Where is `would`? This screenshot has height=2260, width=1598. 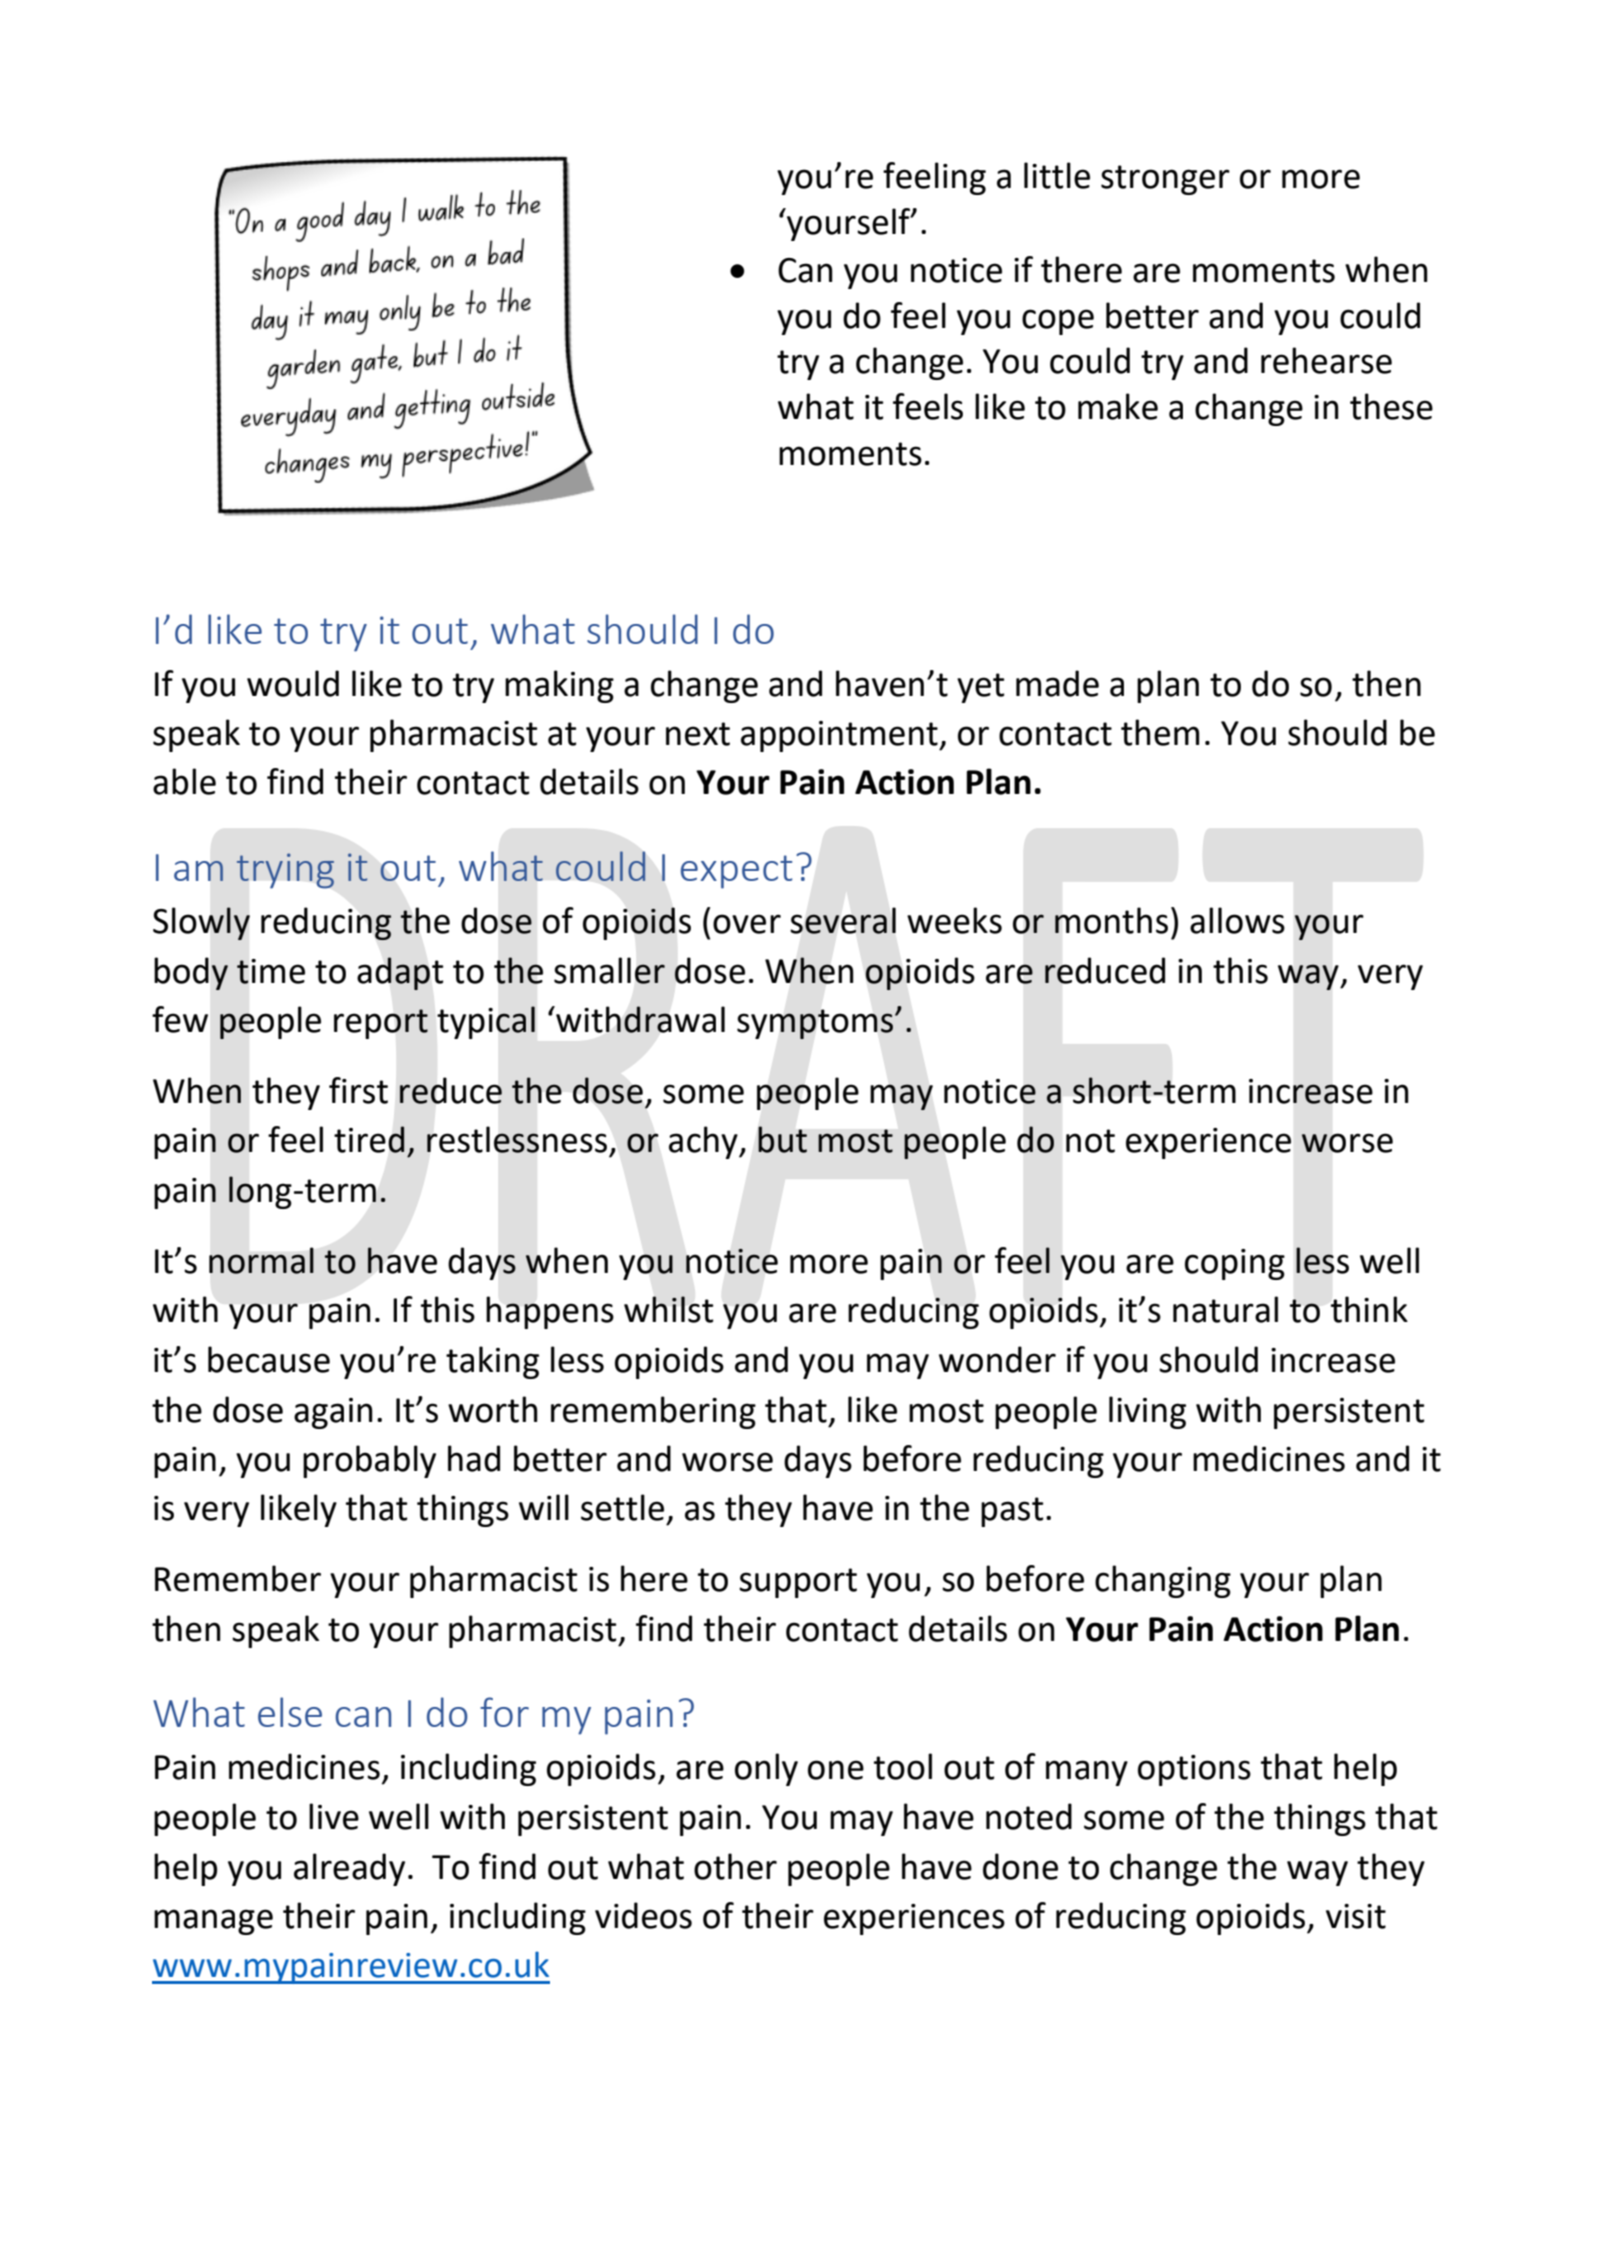
would is located at coordinates (293, 683).
